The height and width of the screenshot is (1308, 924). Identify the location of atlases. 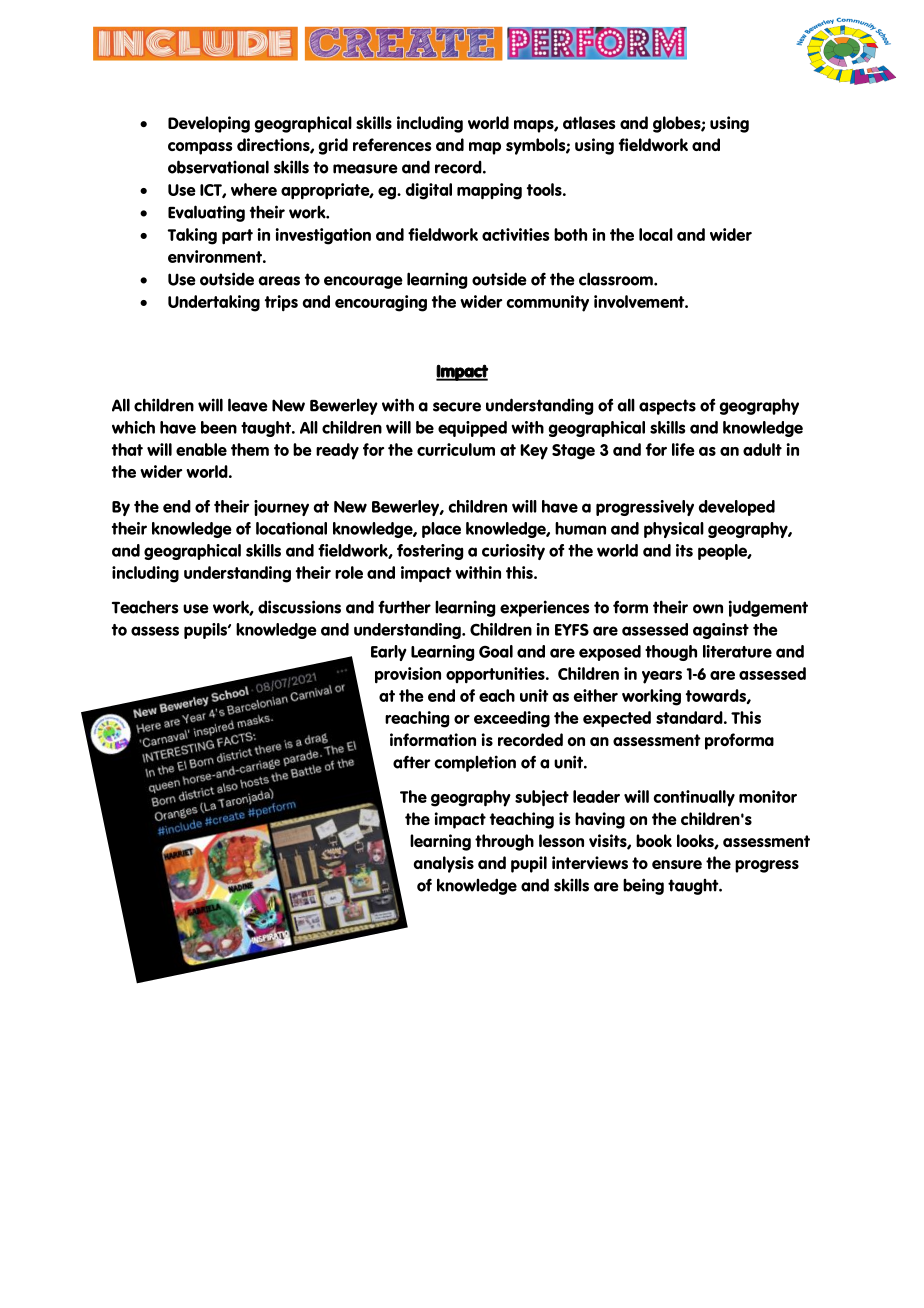
(589, 122).
